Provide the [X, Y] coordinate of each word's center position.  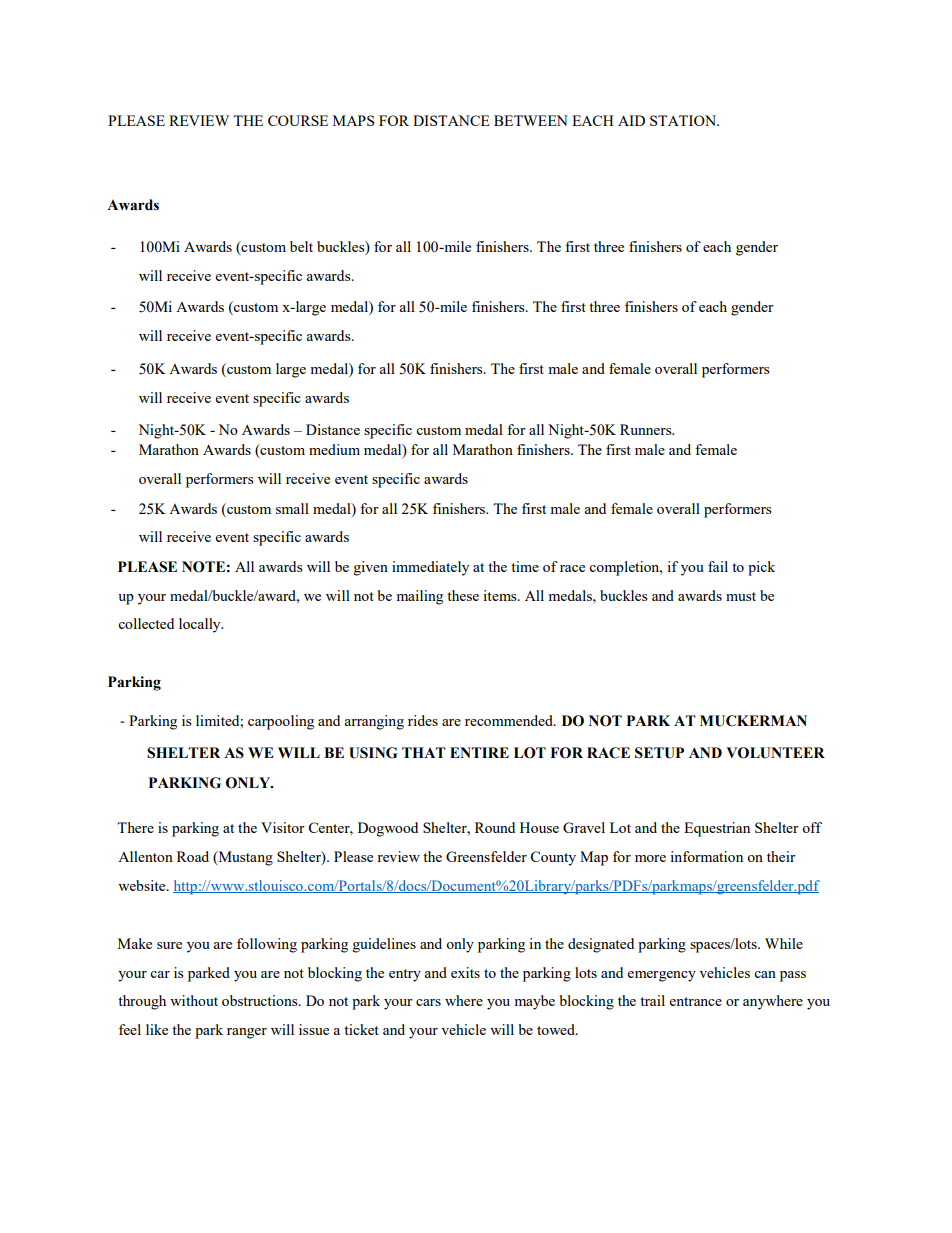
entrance [696, 1001]
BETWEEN [531, 120]
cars [428, 1002]
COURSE [298, 120]
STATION [684, 120]
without [194, 1000]
